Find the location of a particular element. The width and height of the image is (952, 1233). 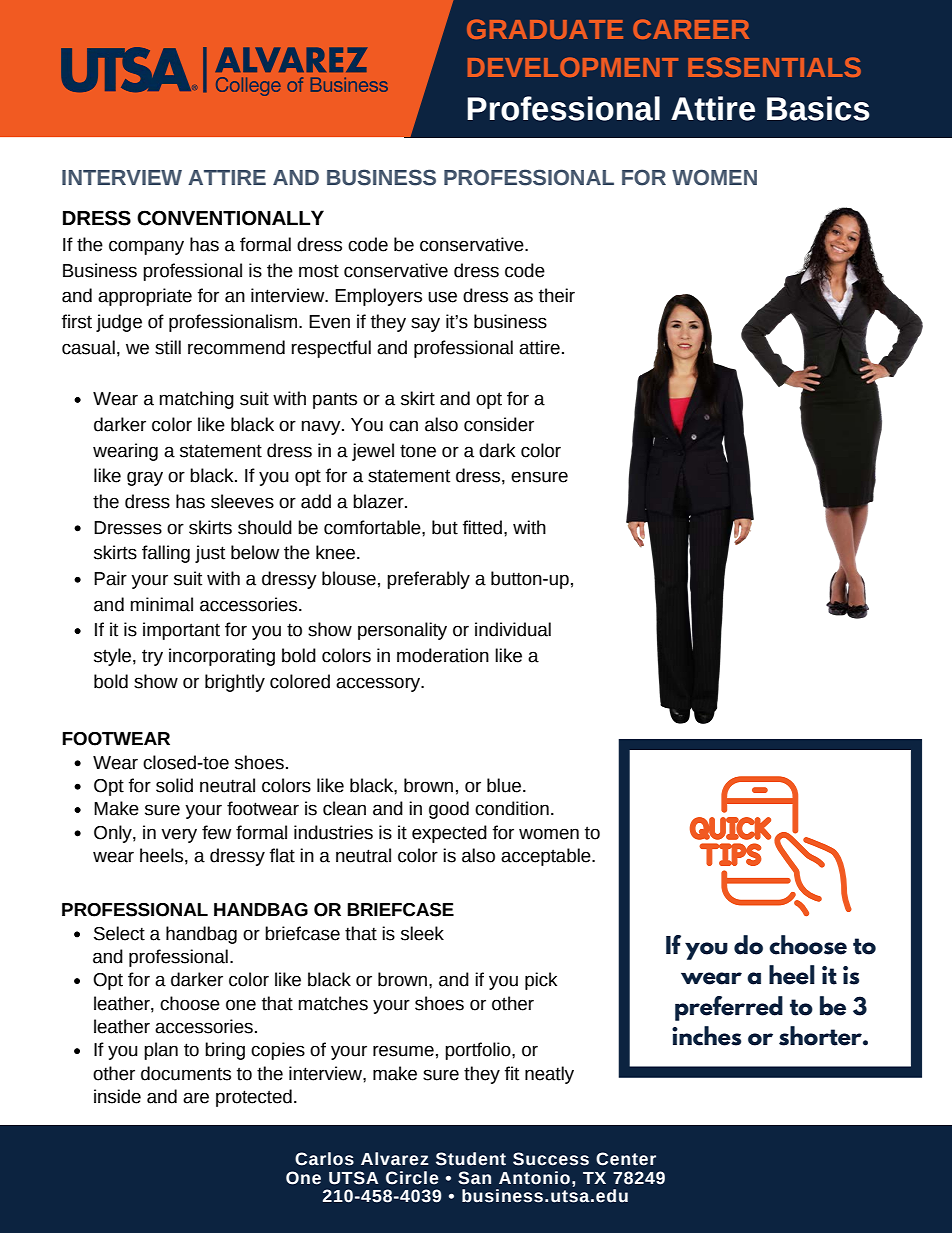

inside is located at coordinates (117, 1096).
